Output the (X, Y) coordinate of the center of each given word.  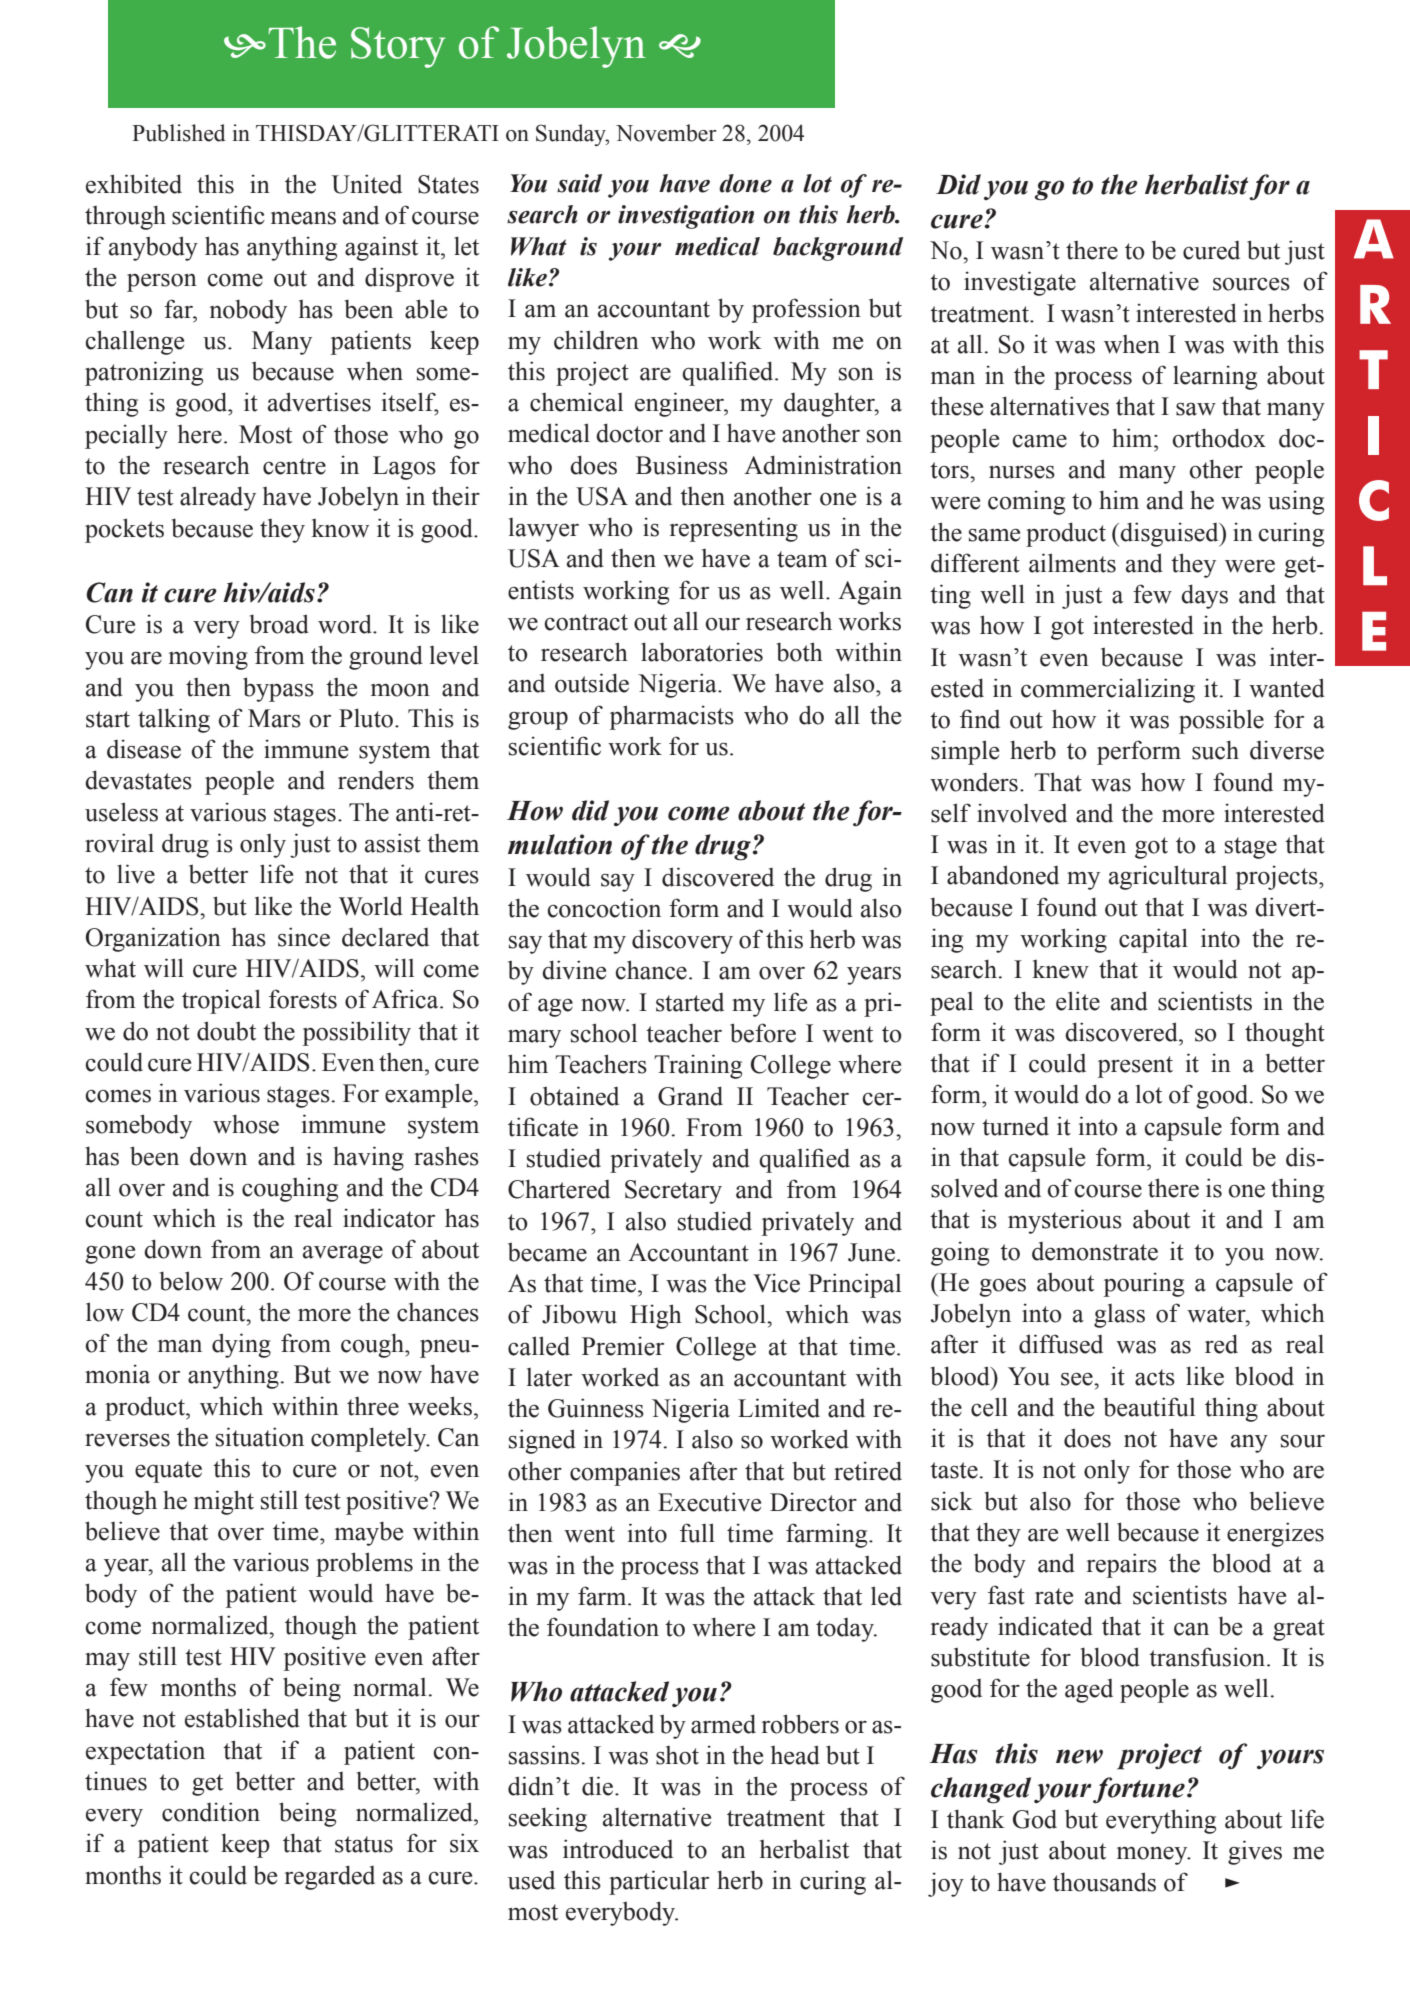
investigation (686, 217)
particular (659, 1882)
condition (211, 1812)
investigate (1020, 283)
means (303, 218)
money (1153, 1856)
